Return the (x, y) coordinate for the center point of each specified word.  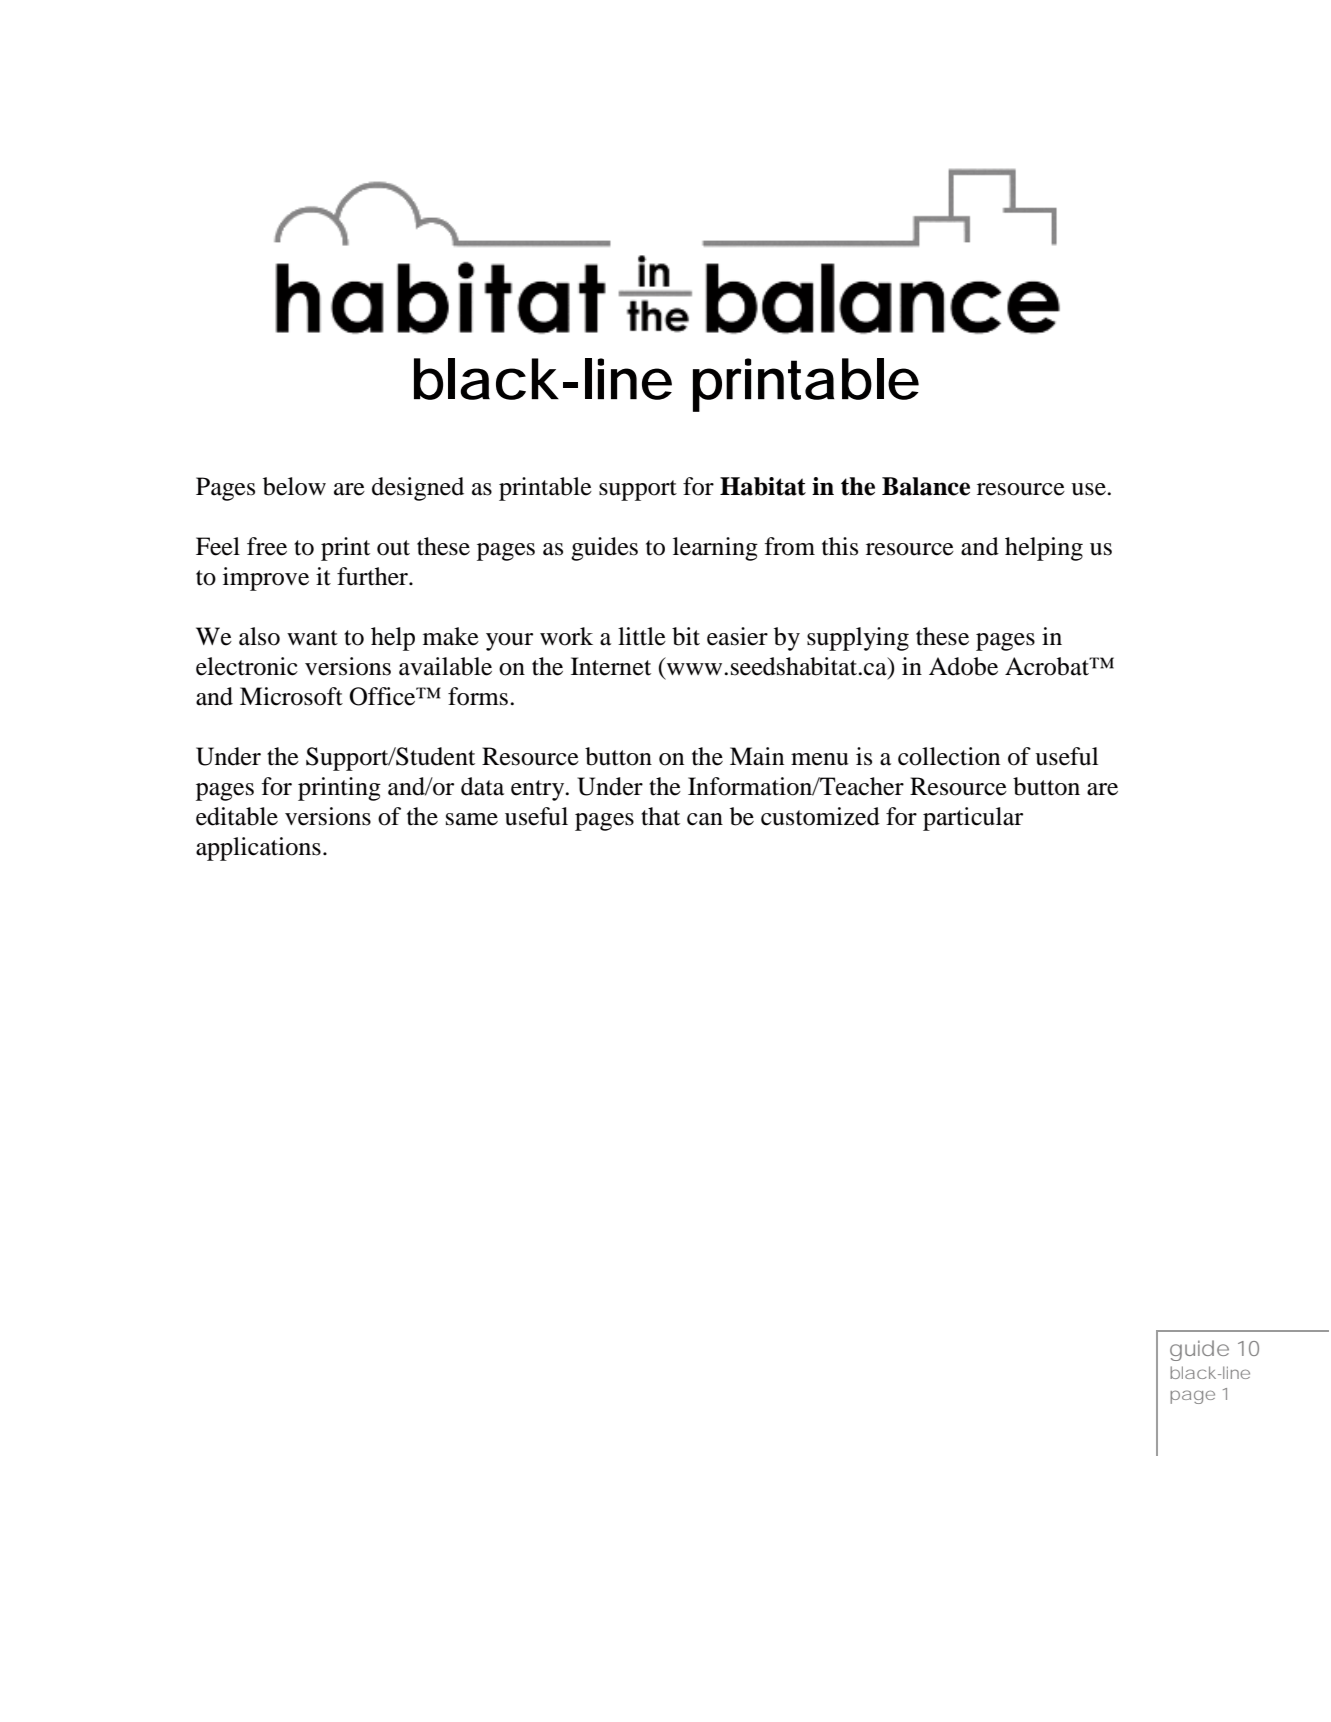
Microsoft (291, 696)
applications (258, 849)
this (840, 546)
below (294, 486)
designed (418, 489)
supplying (858, 639)
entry (539, 790)
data (482, 786)
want (312, 638)
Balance (926, 486)
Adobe (963, 666)
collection (949, 756)
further (374, 576)
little (642, 636)
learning (715, 549)
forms (479, 696)
